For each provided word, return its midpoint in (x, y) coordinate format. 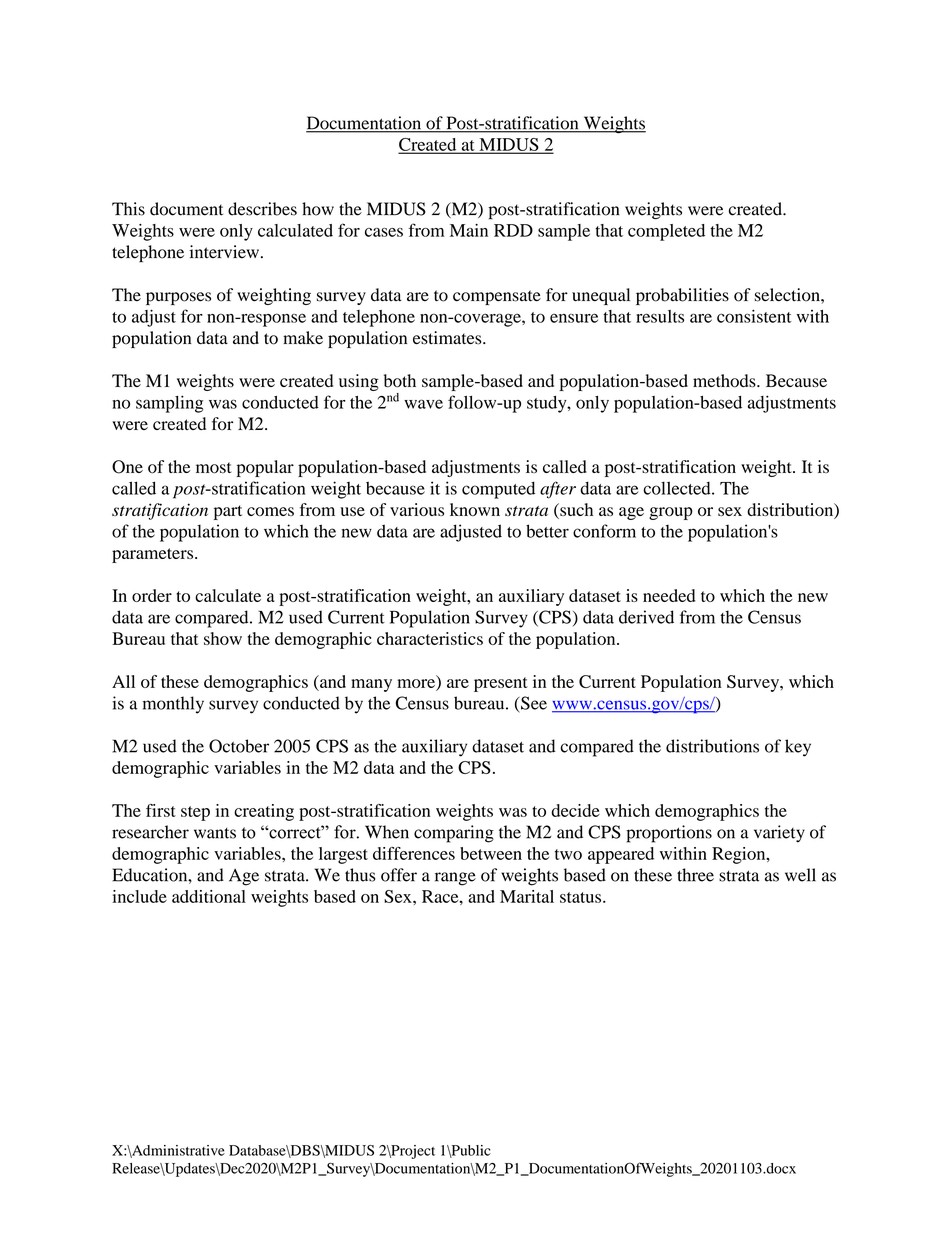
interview (224, 252)
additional (209, 896)
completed (666, 232)
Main (469, 230)
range (455, 879)
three (695, 875)
